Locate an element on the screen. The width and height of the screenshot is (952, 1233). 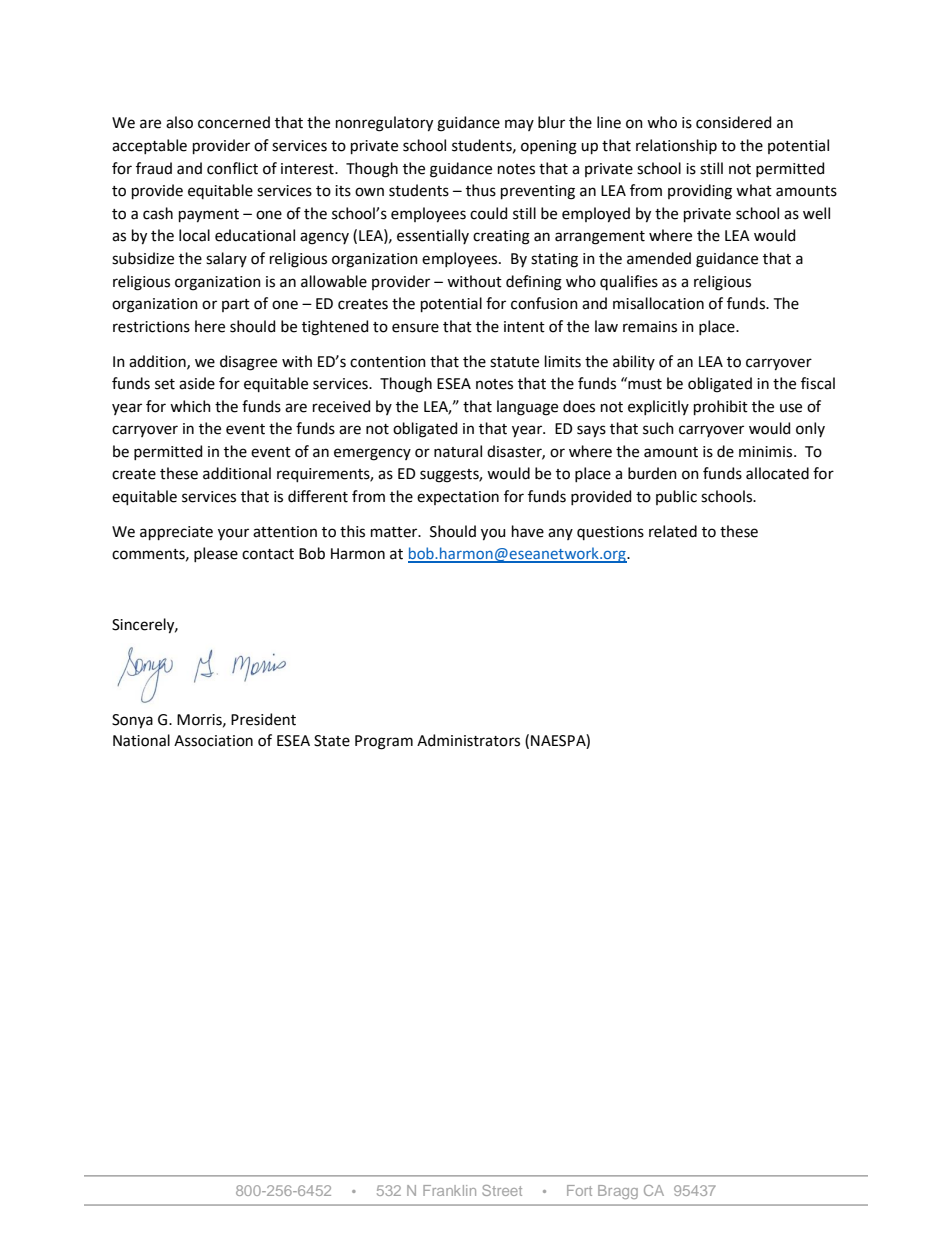
President is located at coordinates (263, 719).
